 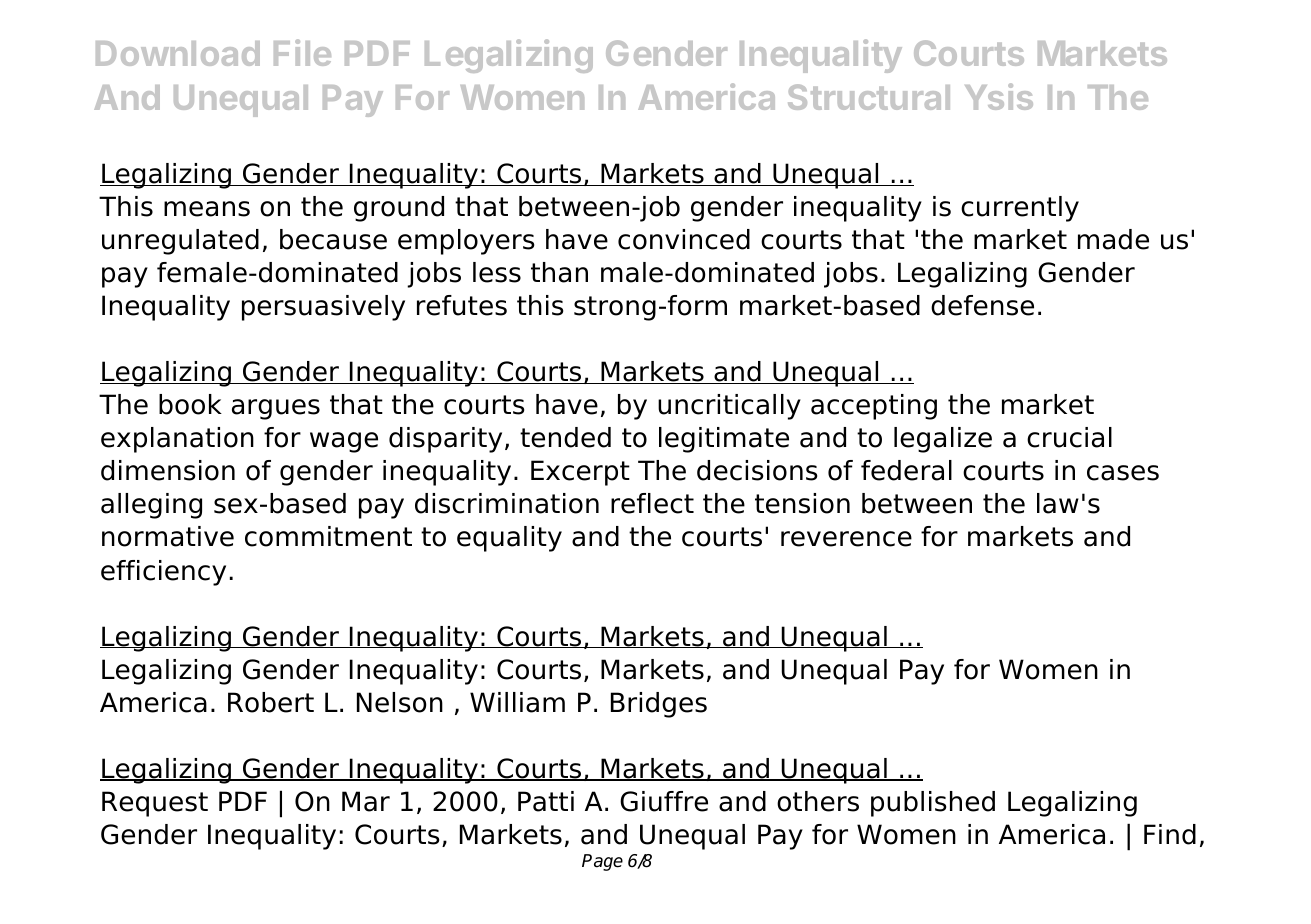 I want to click on currently, so click(x=1020, y=209).
